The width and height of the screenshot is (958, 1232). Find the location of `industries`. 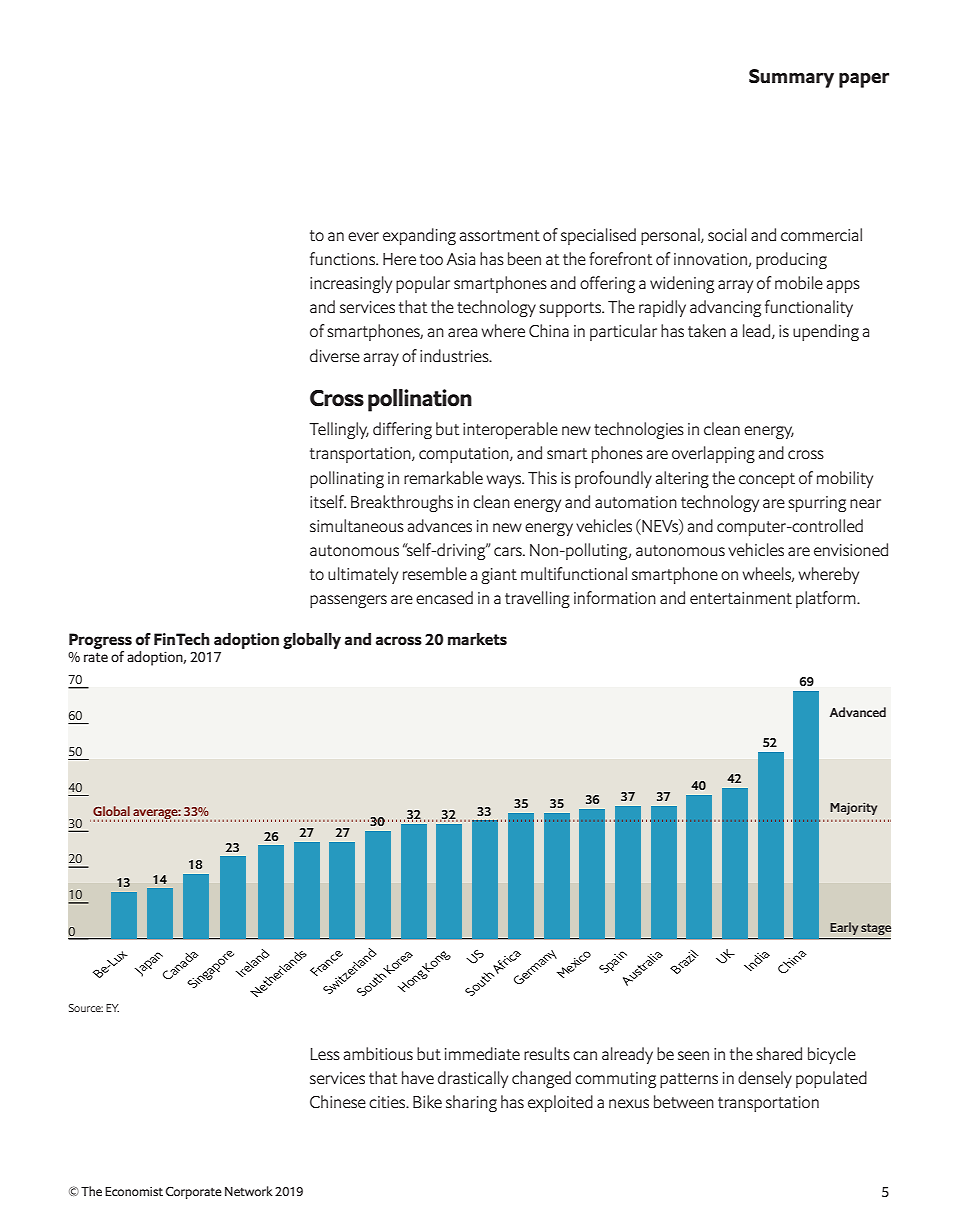

industries is located at coordinates (455, 355).
